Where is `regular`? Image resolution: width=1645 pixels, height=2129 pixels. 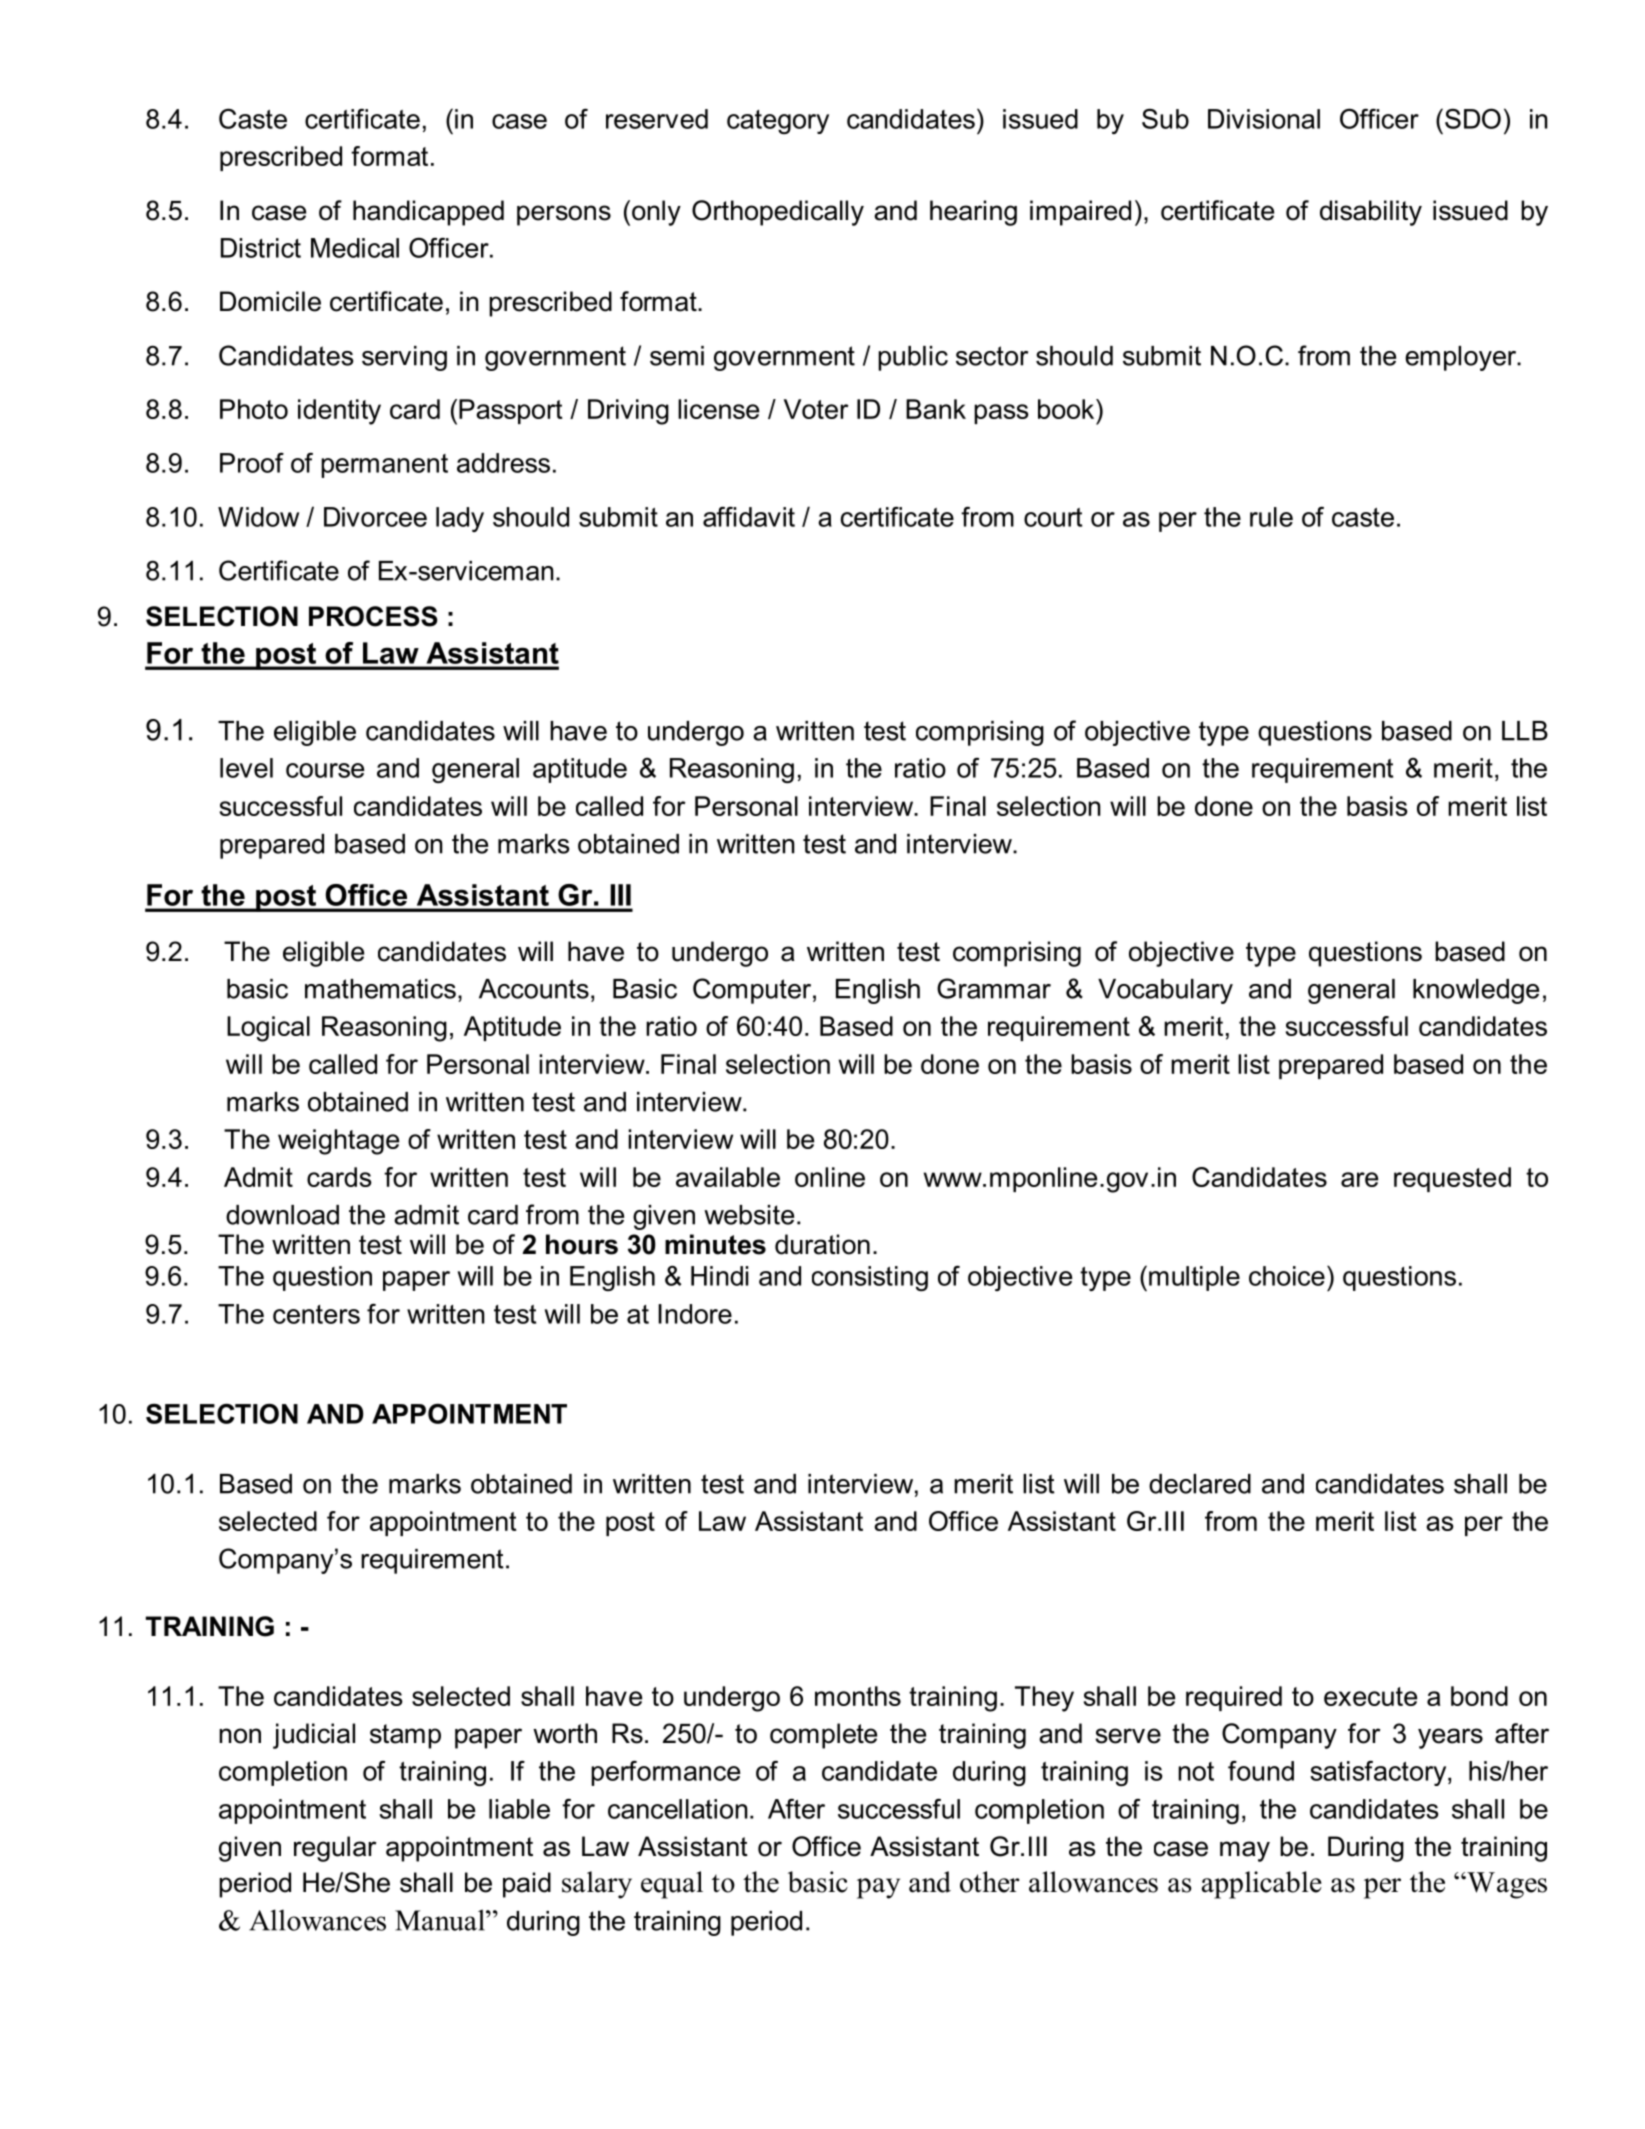 regular is located at coordinates (335, 1849).
